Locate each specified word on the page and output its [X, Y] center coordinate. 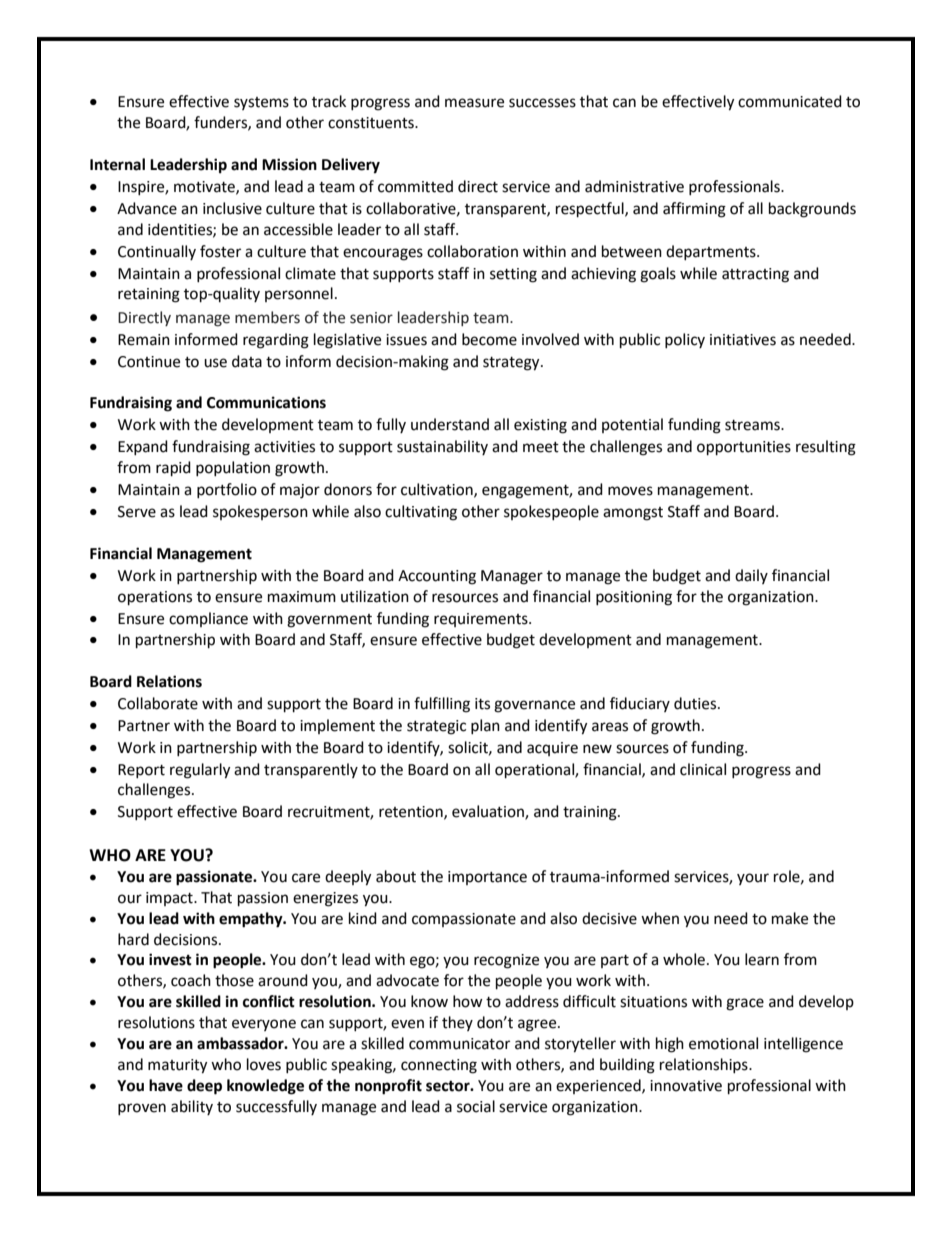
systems [261, 103]
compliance [208, 619]
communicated [790, 101]
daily [751, 576]
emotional [723, 1043]
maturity [177, 1066]
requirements [482, 620]
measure [474, 103]
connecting [439, 1066]
